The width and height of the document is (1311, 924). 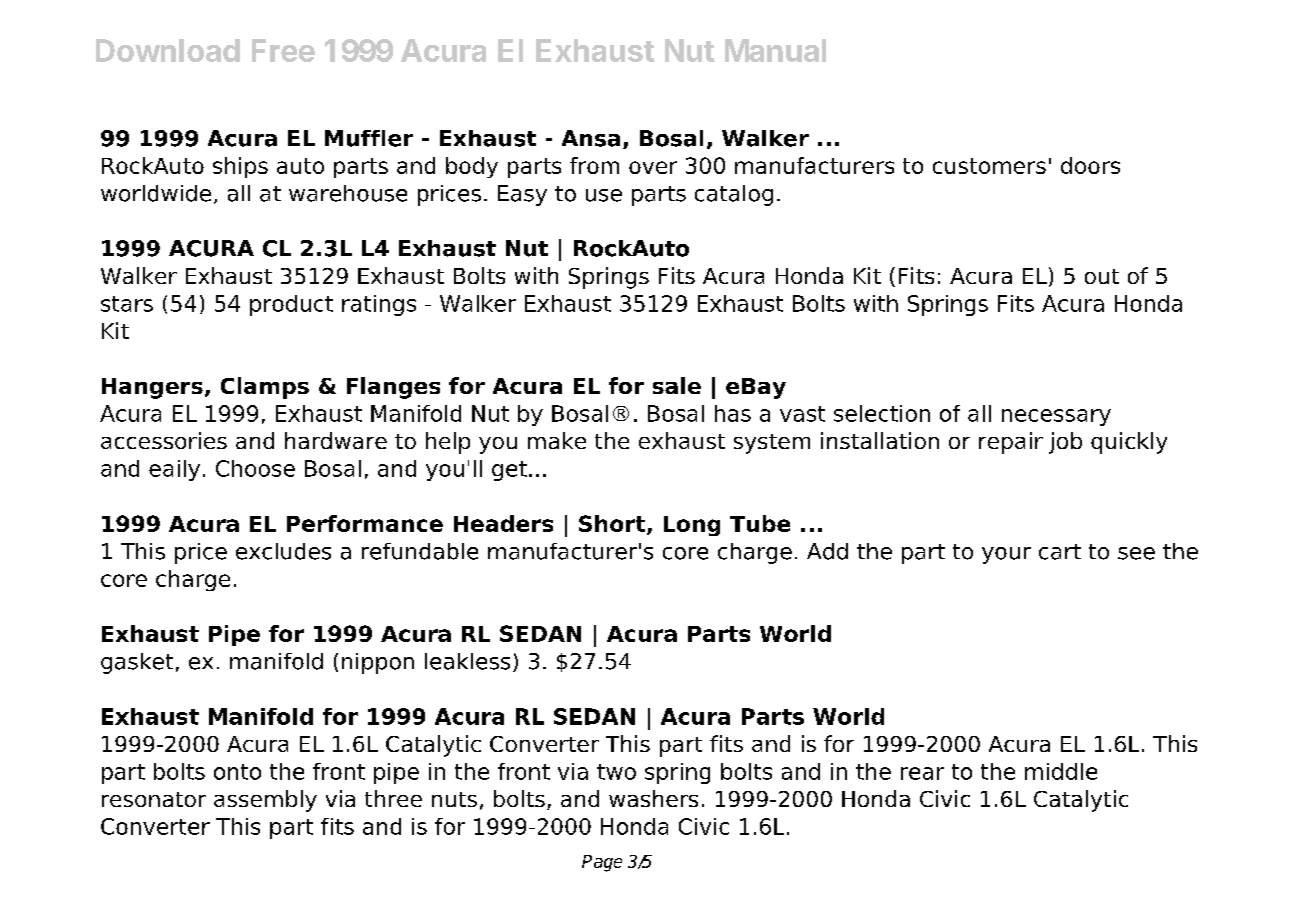 I want to click on Free, so click(x=283, y=50).
